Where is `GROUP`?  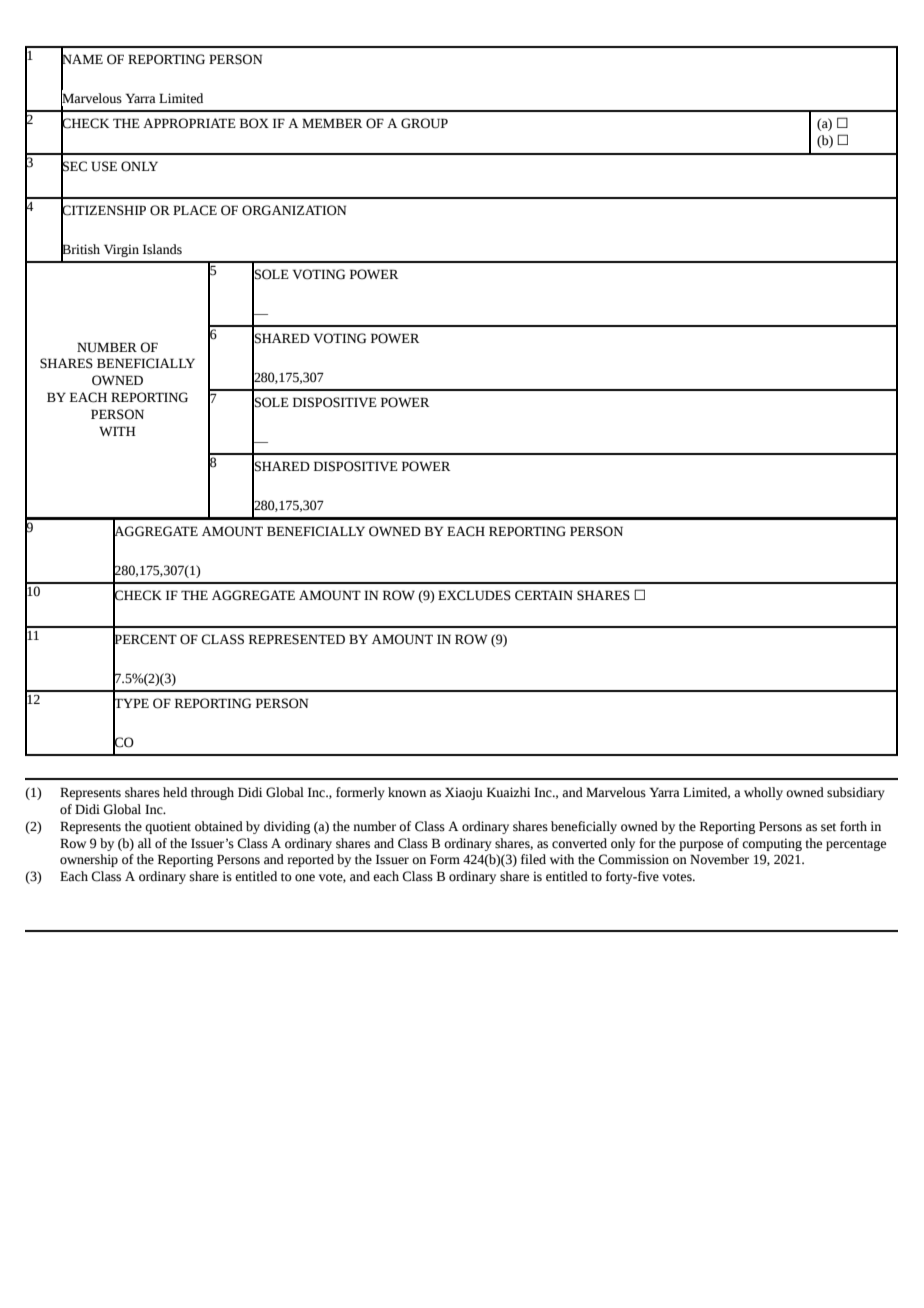 GROUP is located at coordinates (424, 123).
